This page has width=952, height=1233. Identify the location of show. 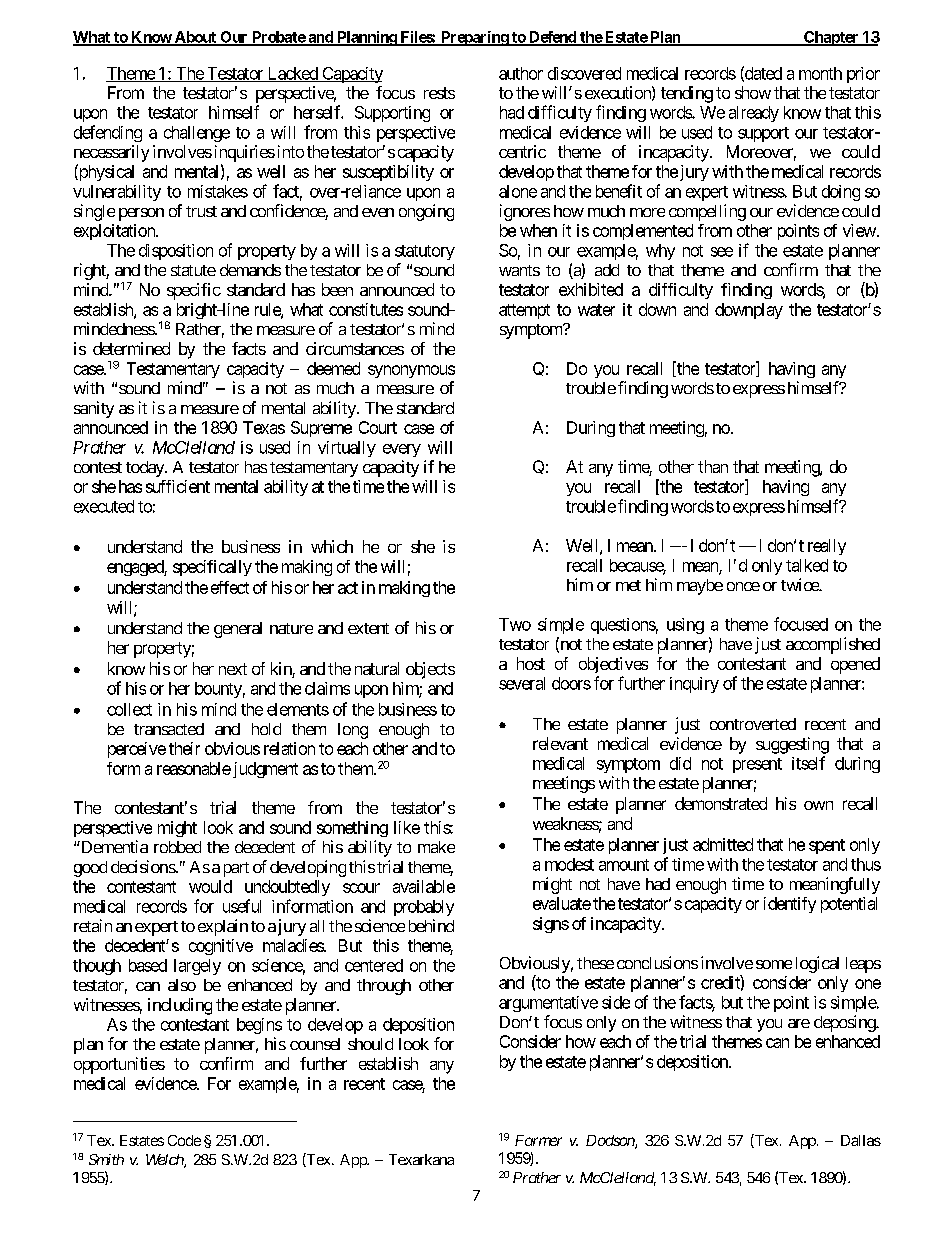
(753, 92).
